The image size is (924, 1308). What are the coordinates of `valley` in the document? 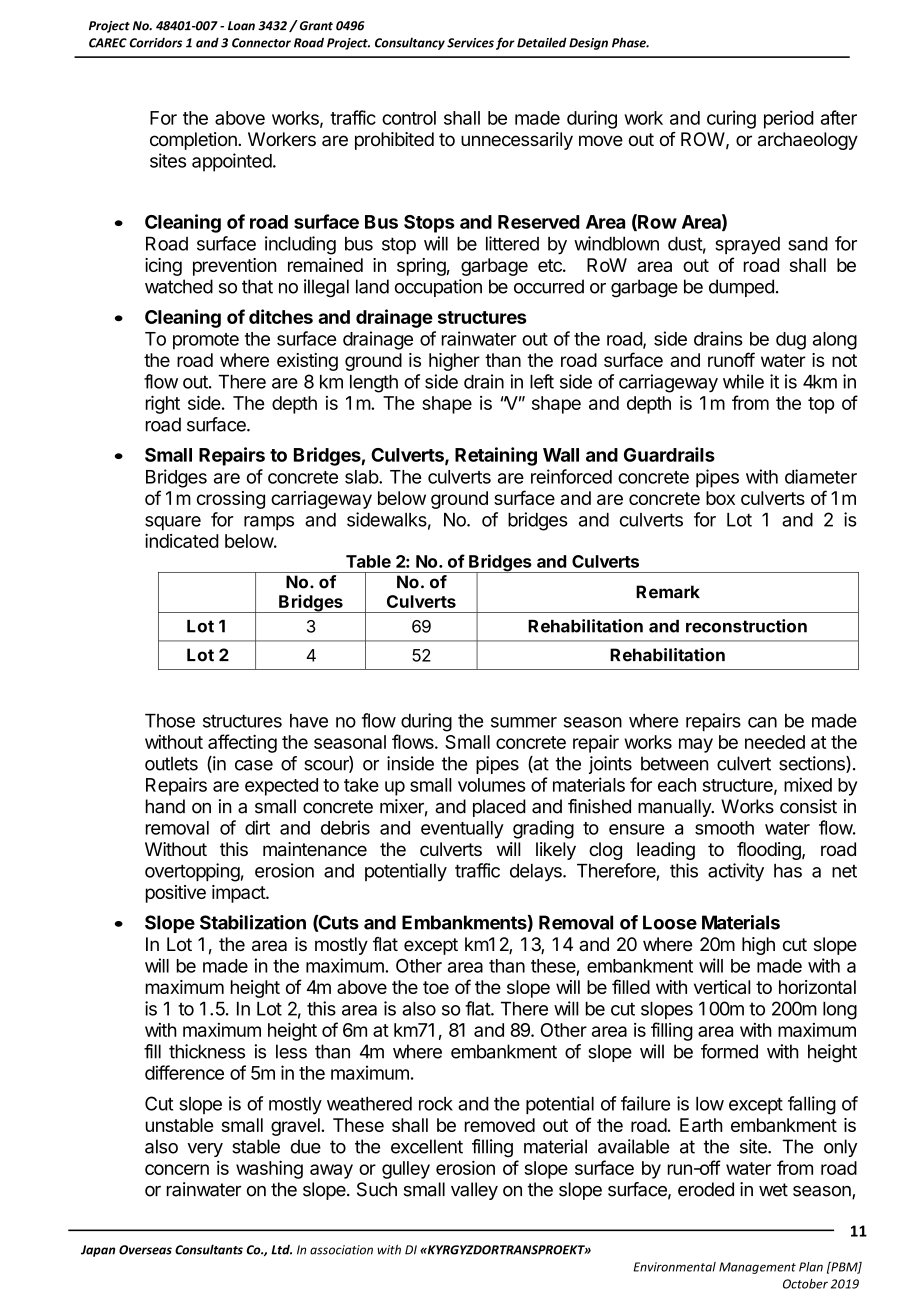 It's located at (474, 1191).
